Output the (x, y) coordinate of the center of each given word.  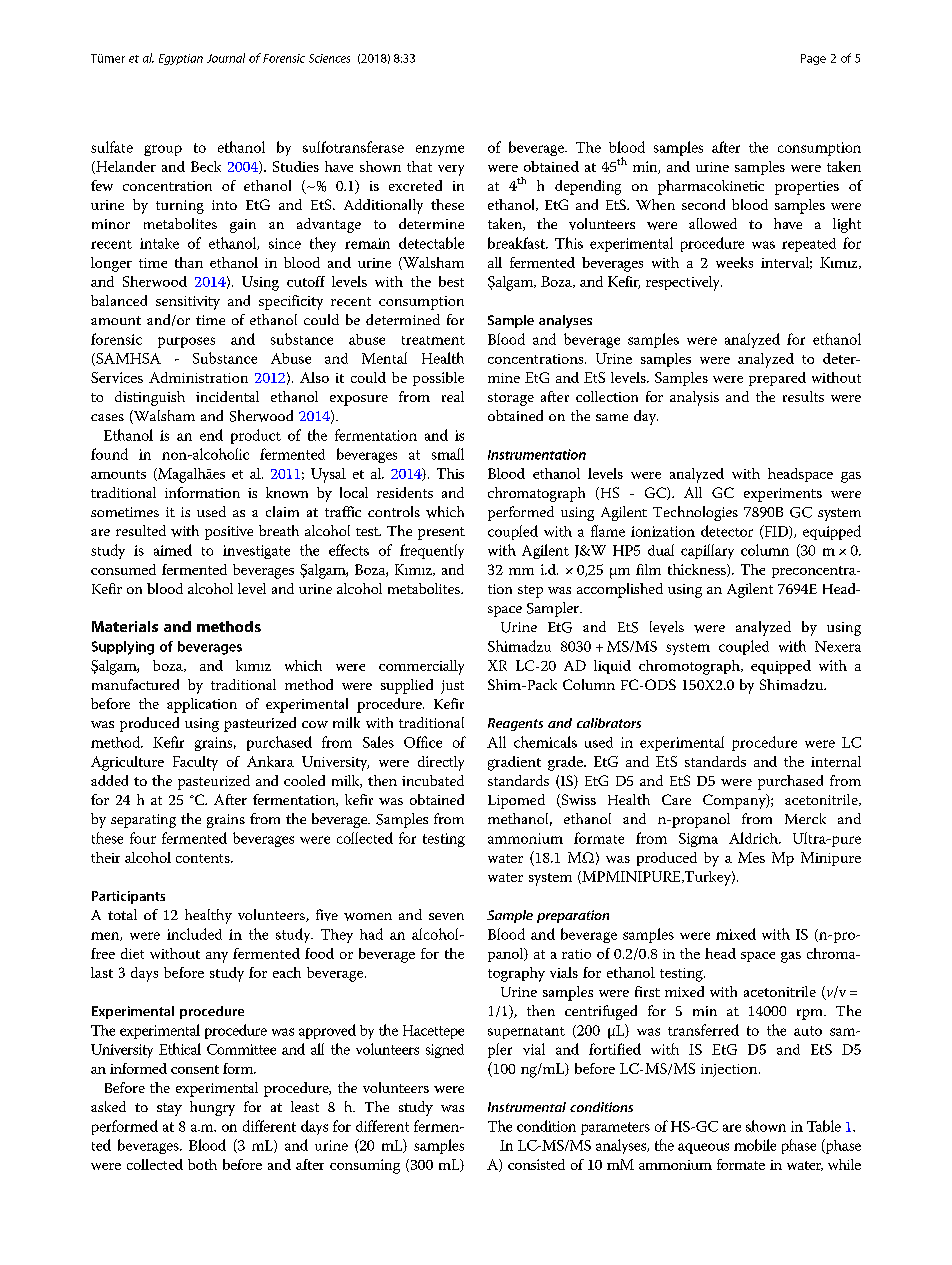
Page (813, 59)
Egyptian (181, 59)
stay (169, 1109)
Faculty (195, 763)
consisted (536, 1164)
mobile (755, 1145)
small (448, 454)
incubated (433, 780)
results (803, 396)
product (256, 436)
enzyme (440, 150)
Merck (805, 818)
